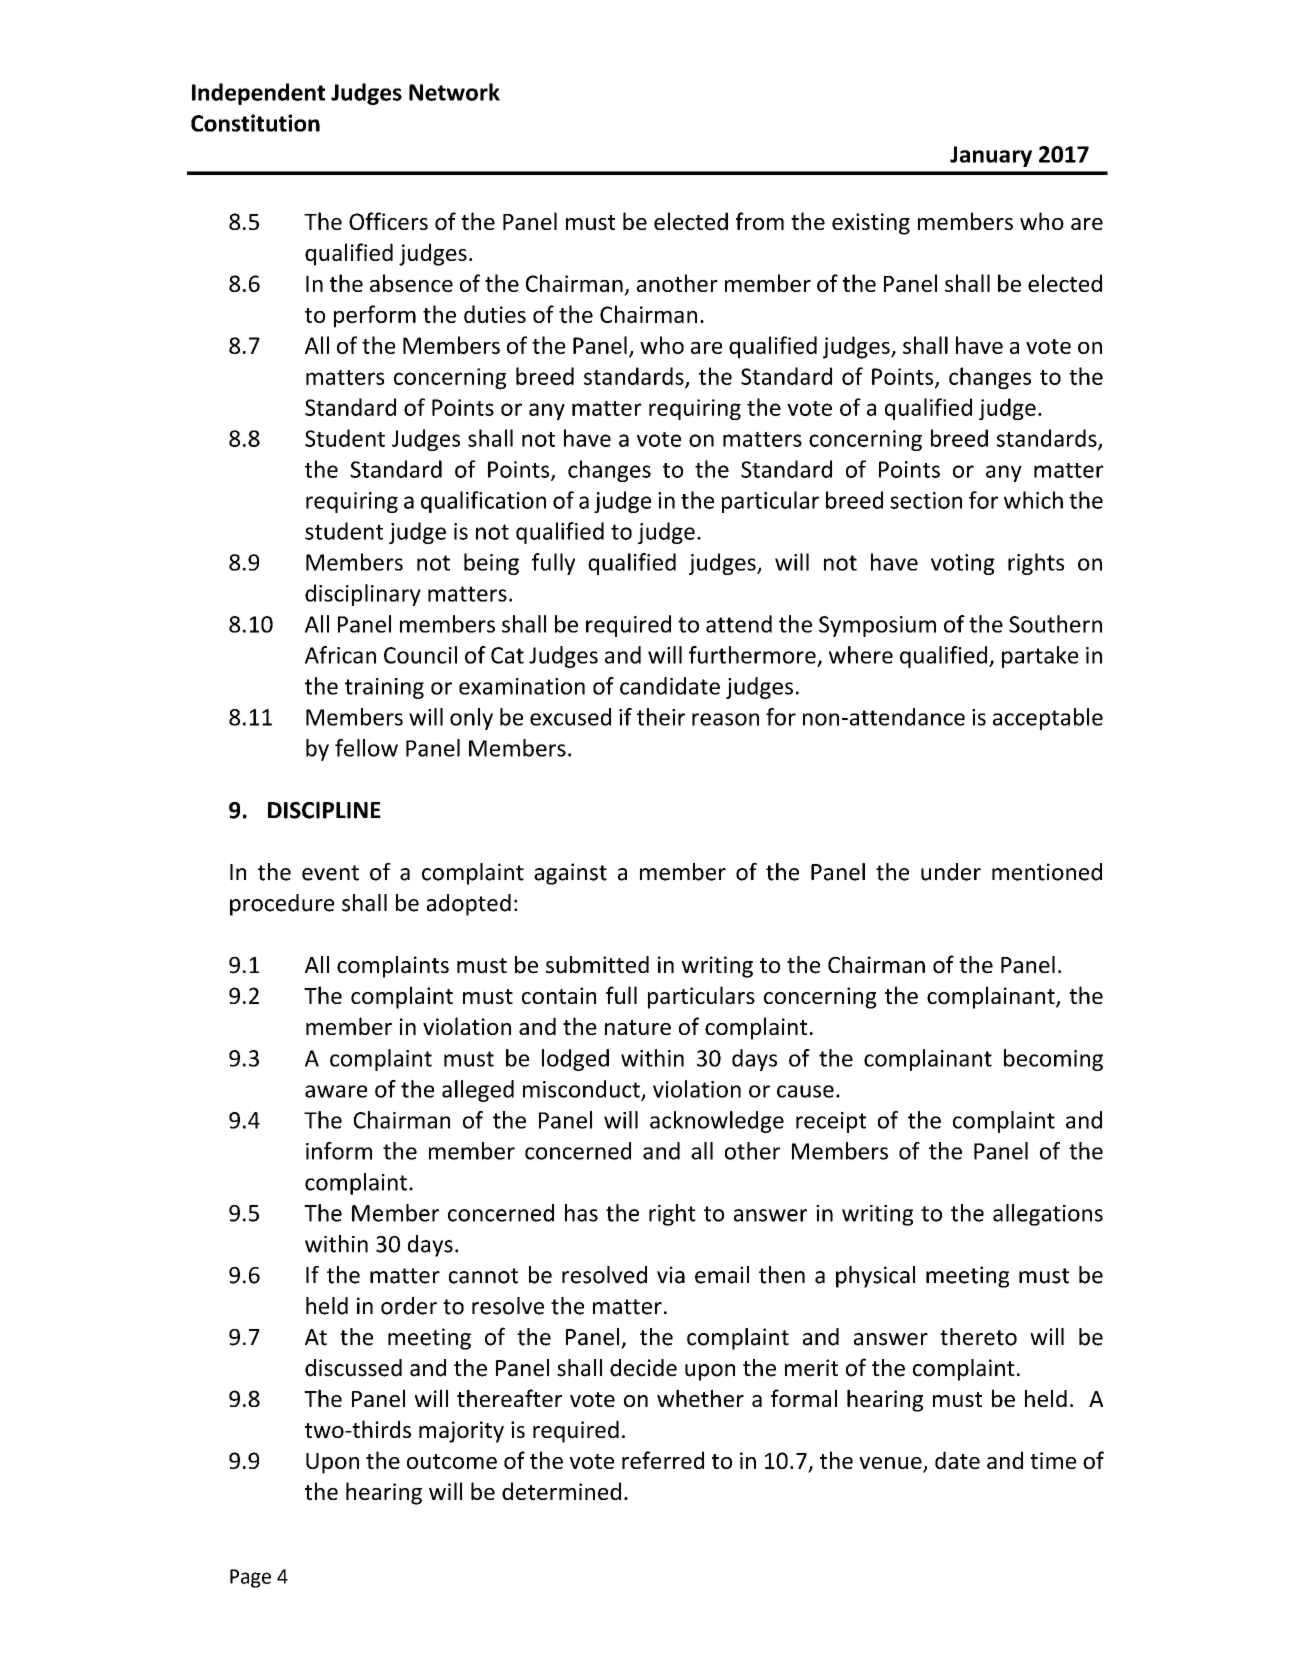 The image size is (1294, 1675). I want to click on against, so click(570, 874).
